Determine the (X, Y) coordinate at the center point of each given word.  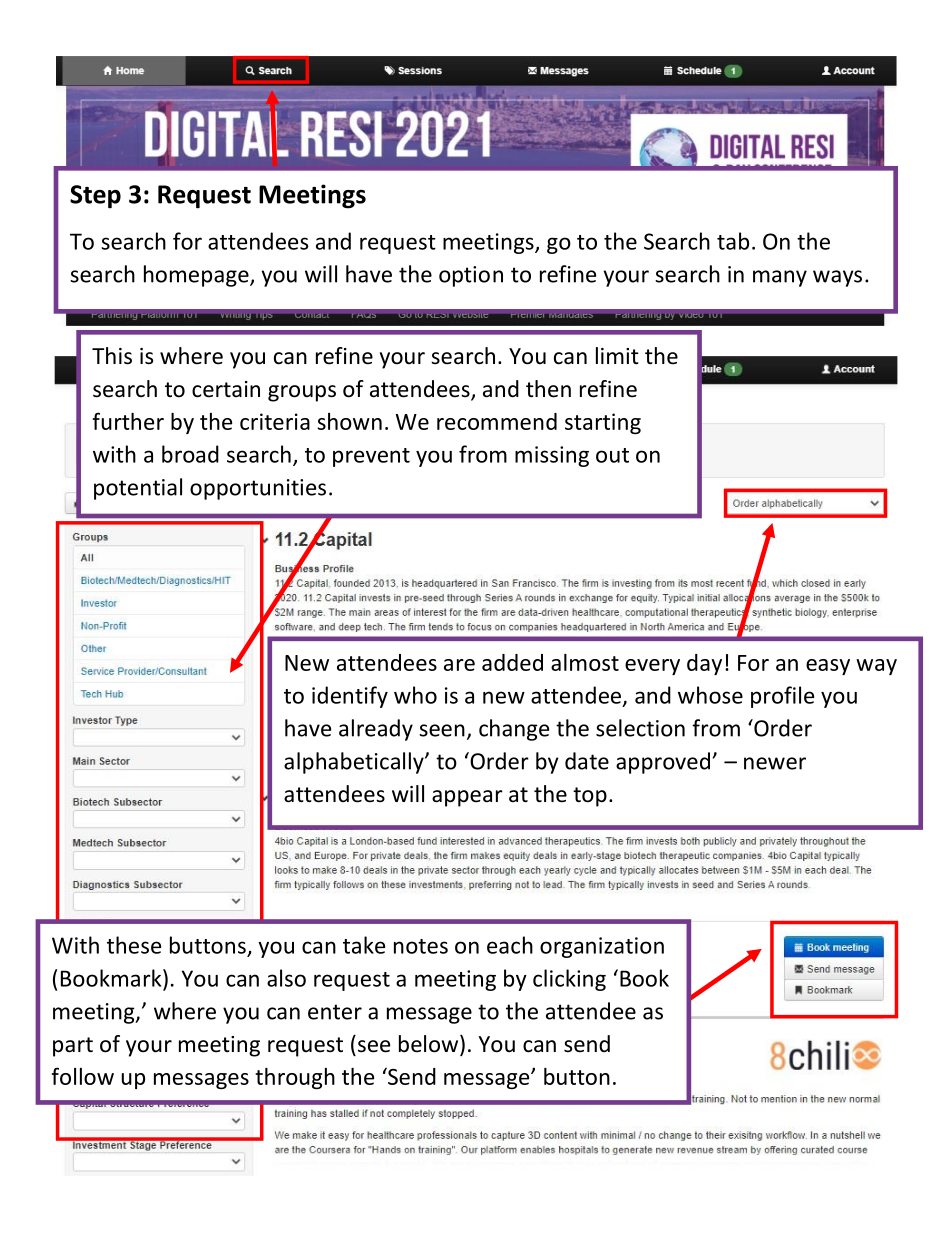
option (471, 276)
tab (733, 241)
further (128, 421)
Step (95, 197)
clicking (569, 980)
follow (83, 1076)
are (459, 665)
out (612, 455)
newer (775, 763)
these (134, 945)
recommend (497, 421)
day (704, 664)
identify (350, 697)
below (430, 1045)
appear (467, 798)
